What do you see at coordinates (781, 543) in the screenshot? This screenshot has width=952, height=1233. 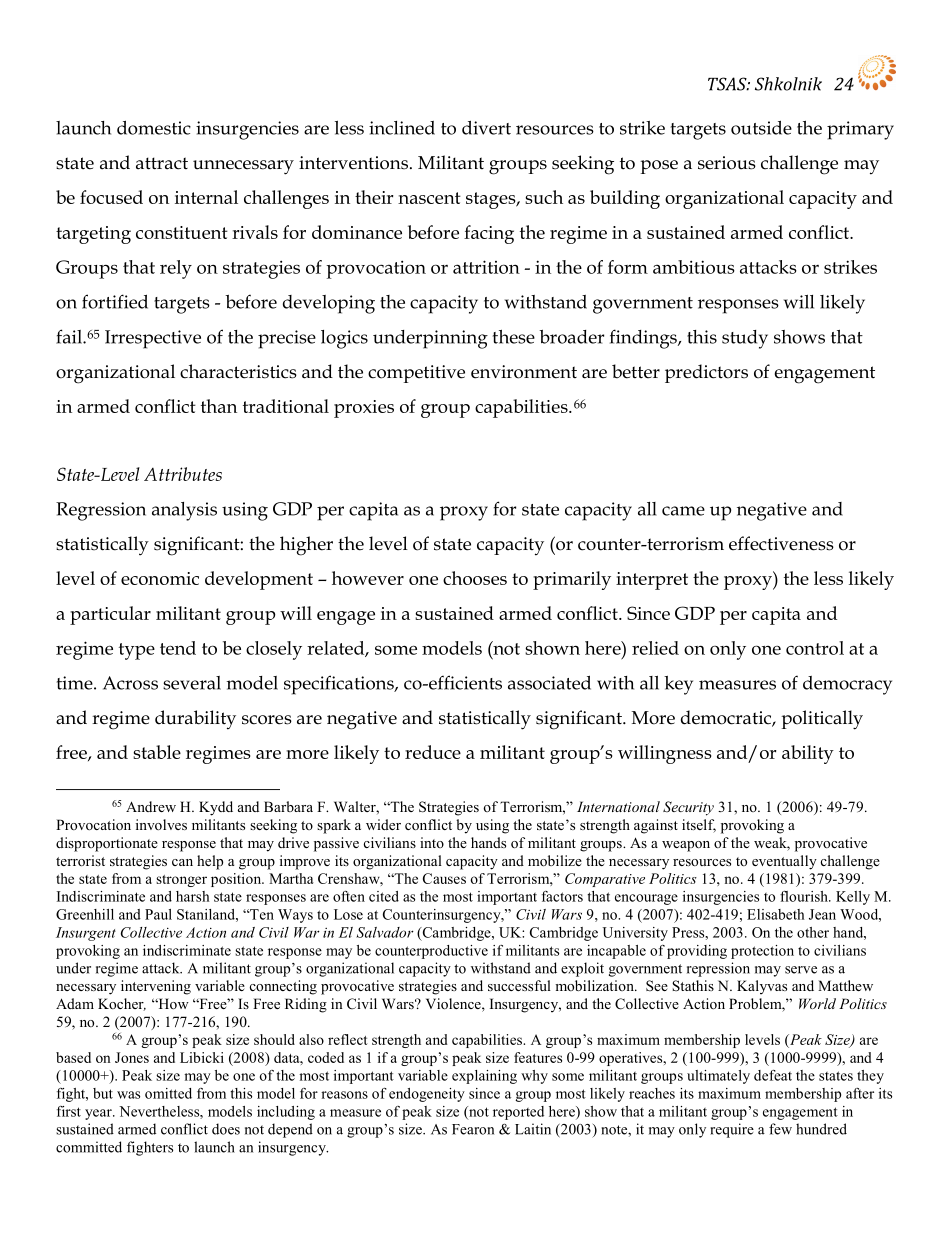 I see `effectiveness` at bounding box center [781, 543].
